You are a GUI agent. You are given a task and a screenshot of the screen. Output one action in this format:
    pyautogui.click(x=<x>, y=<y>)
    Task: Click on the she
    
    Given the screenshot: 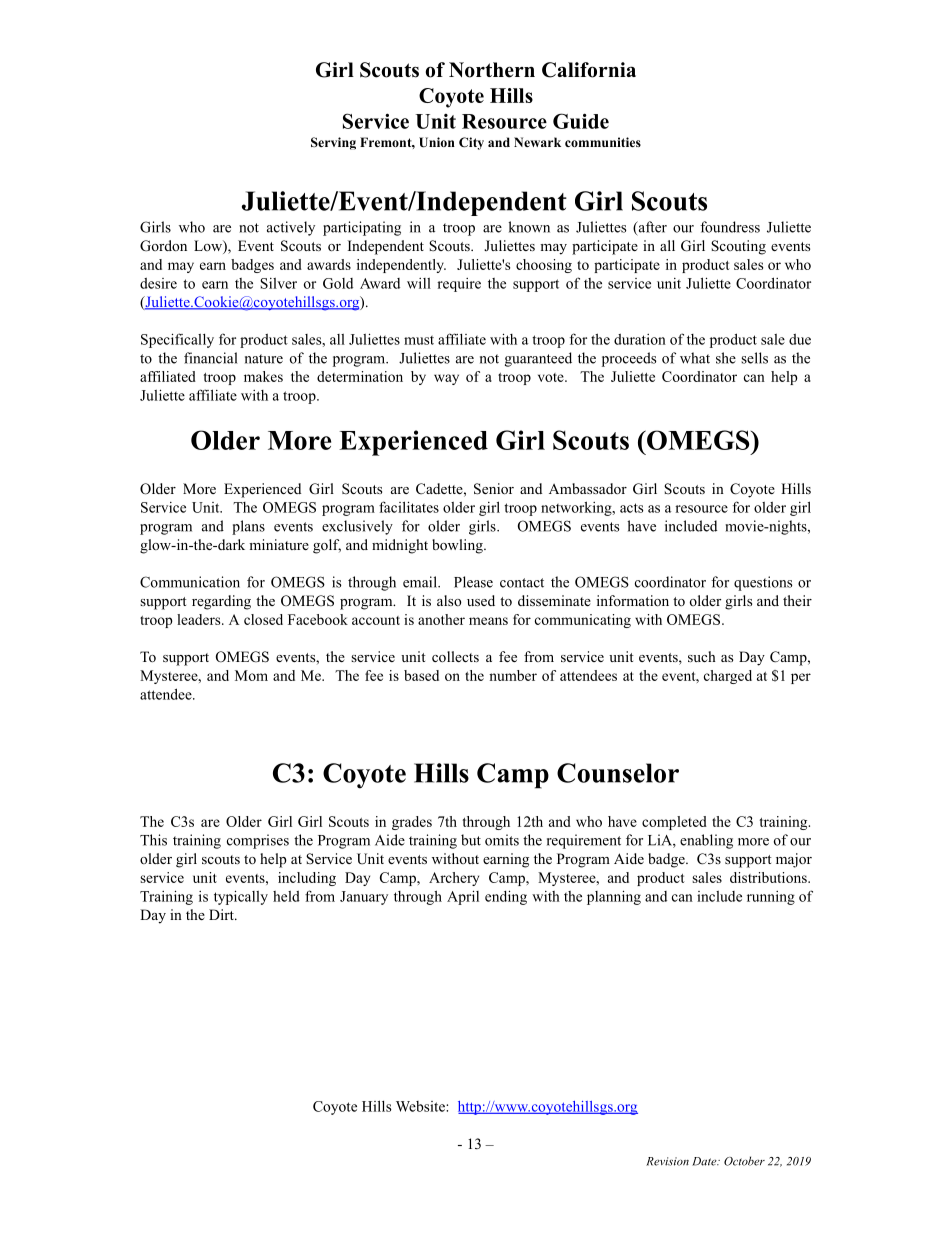 What is the action you would take?
    pyautogui.click(x=726, y=358)
